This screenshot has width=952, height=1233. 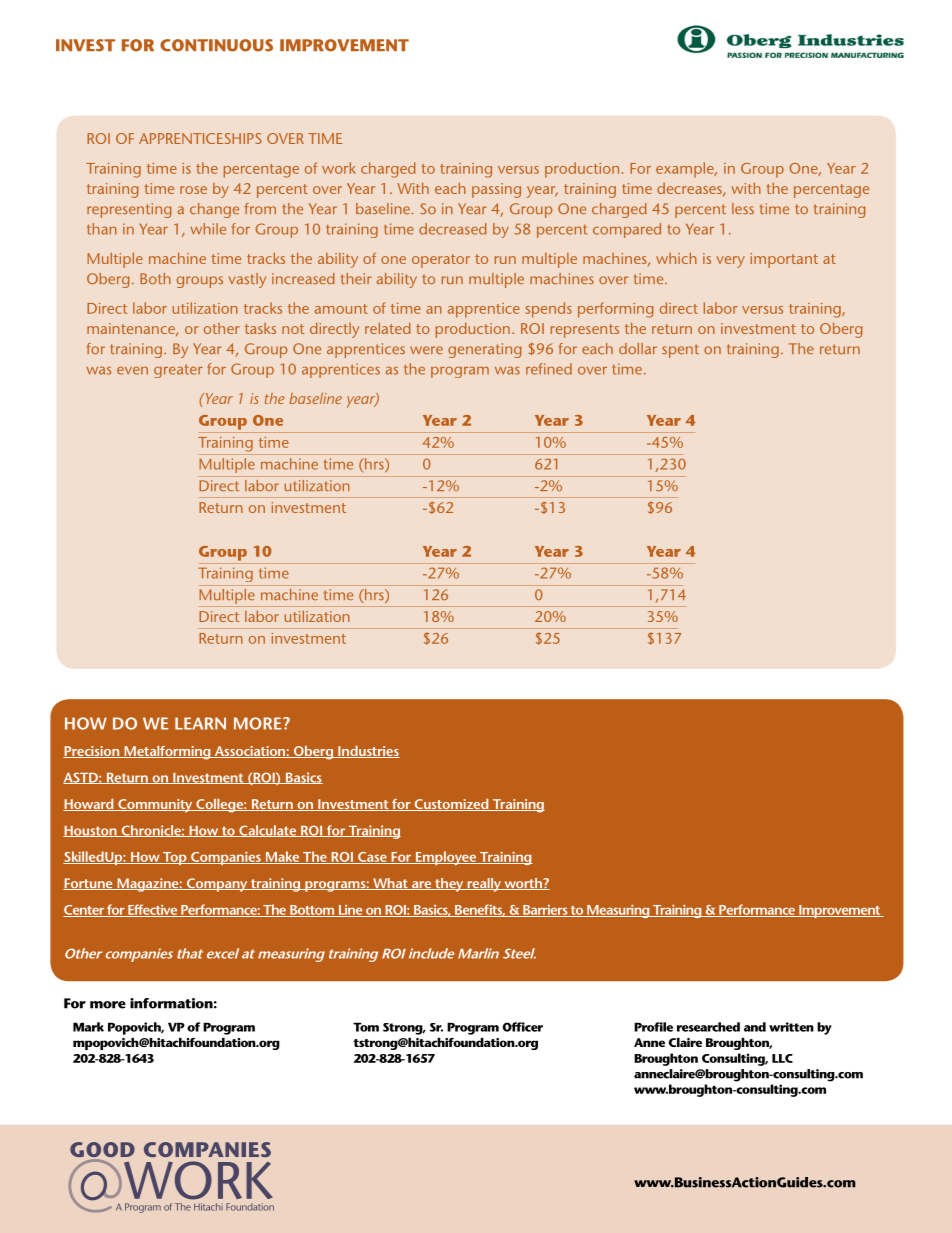 I want to click on very, so click(x=731, y=262).
